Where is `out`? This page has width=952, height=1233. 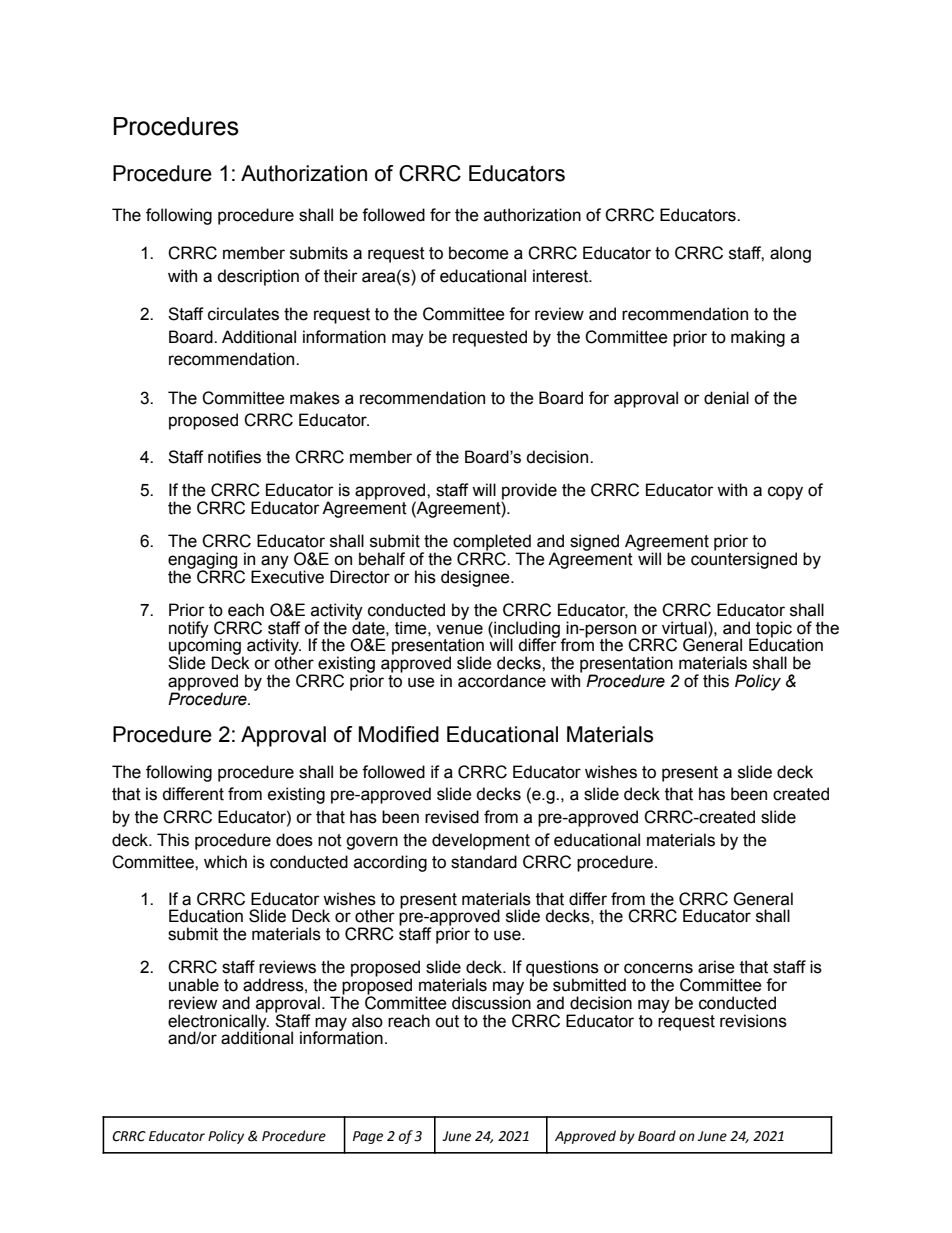 out is located at coordinates (447, 1021).
